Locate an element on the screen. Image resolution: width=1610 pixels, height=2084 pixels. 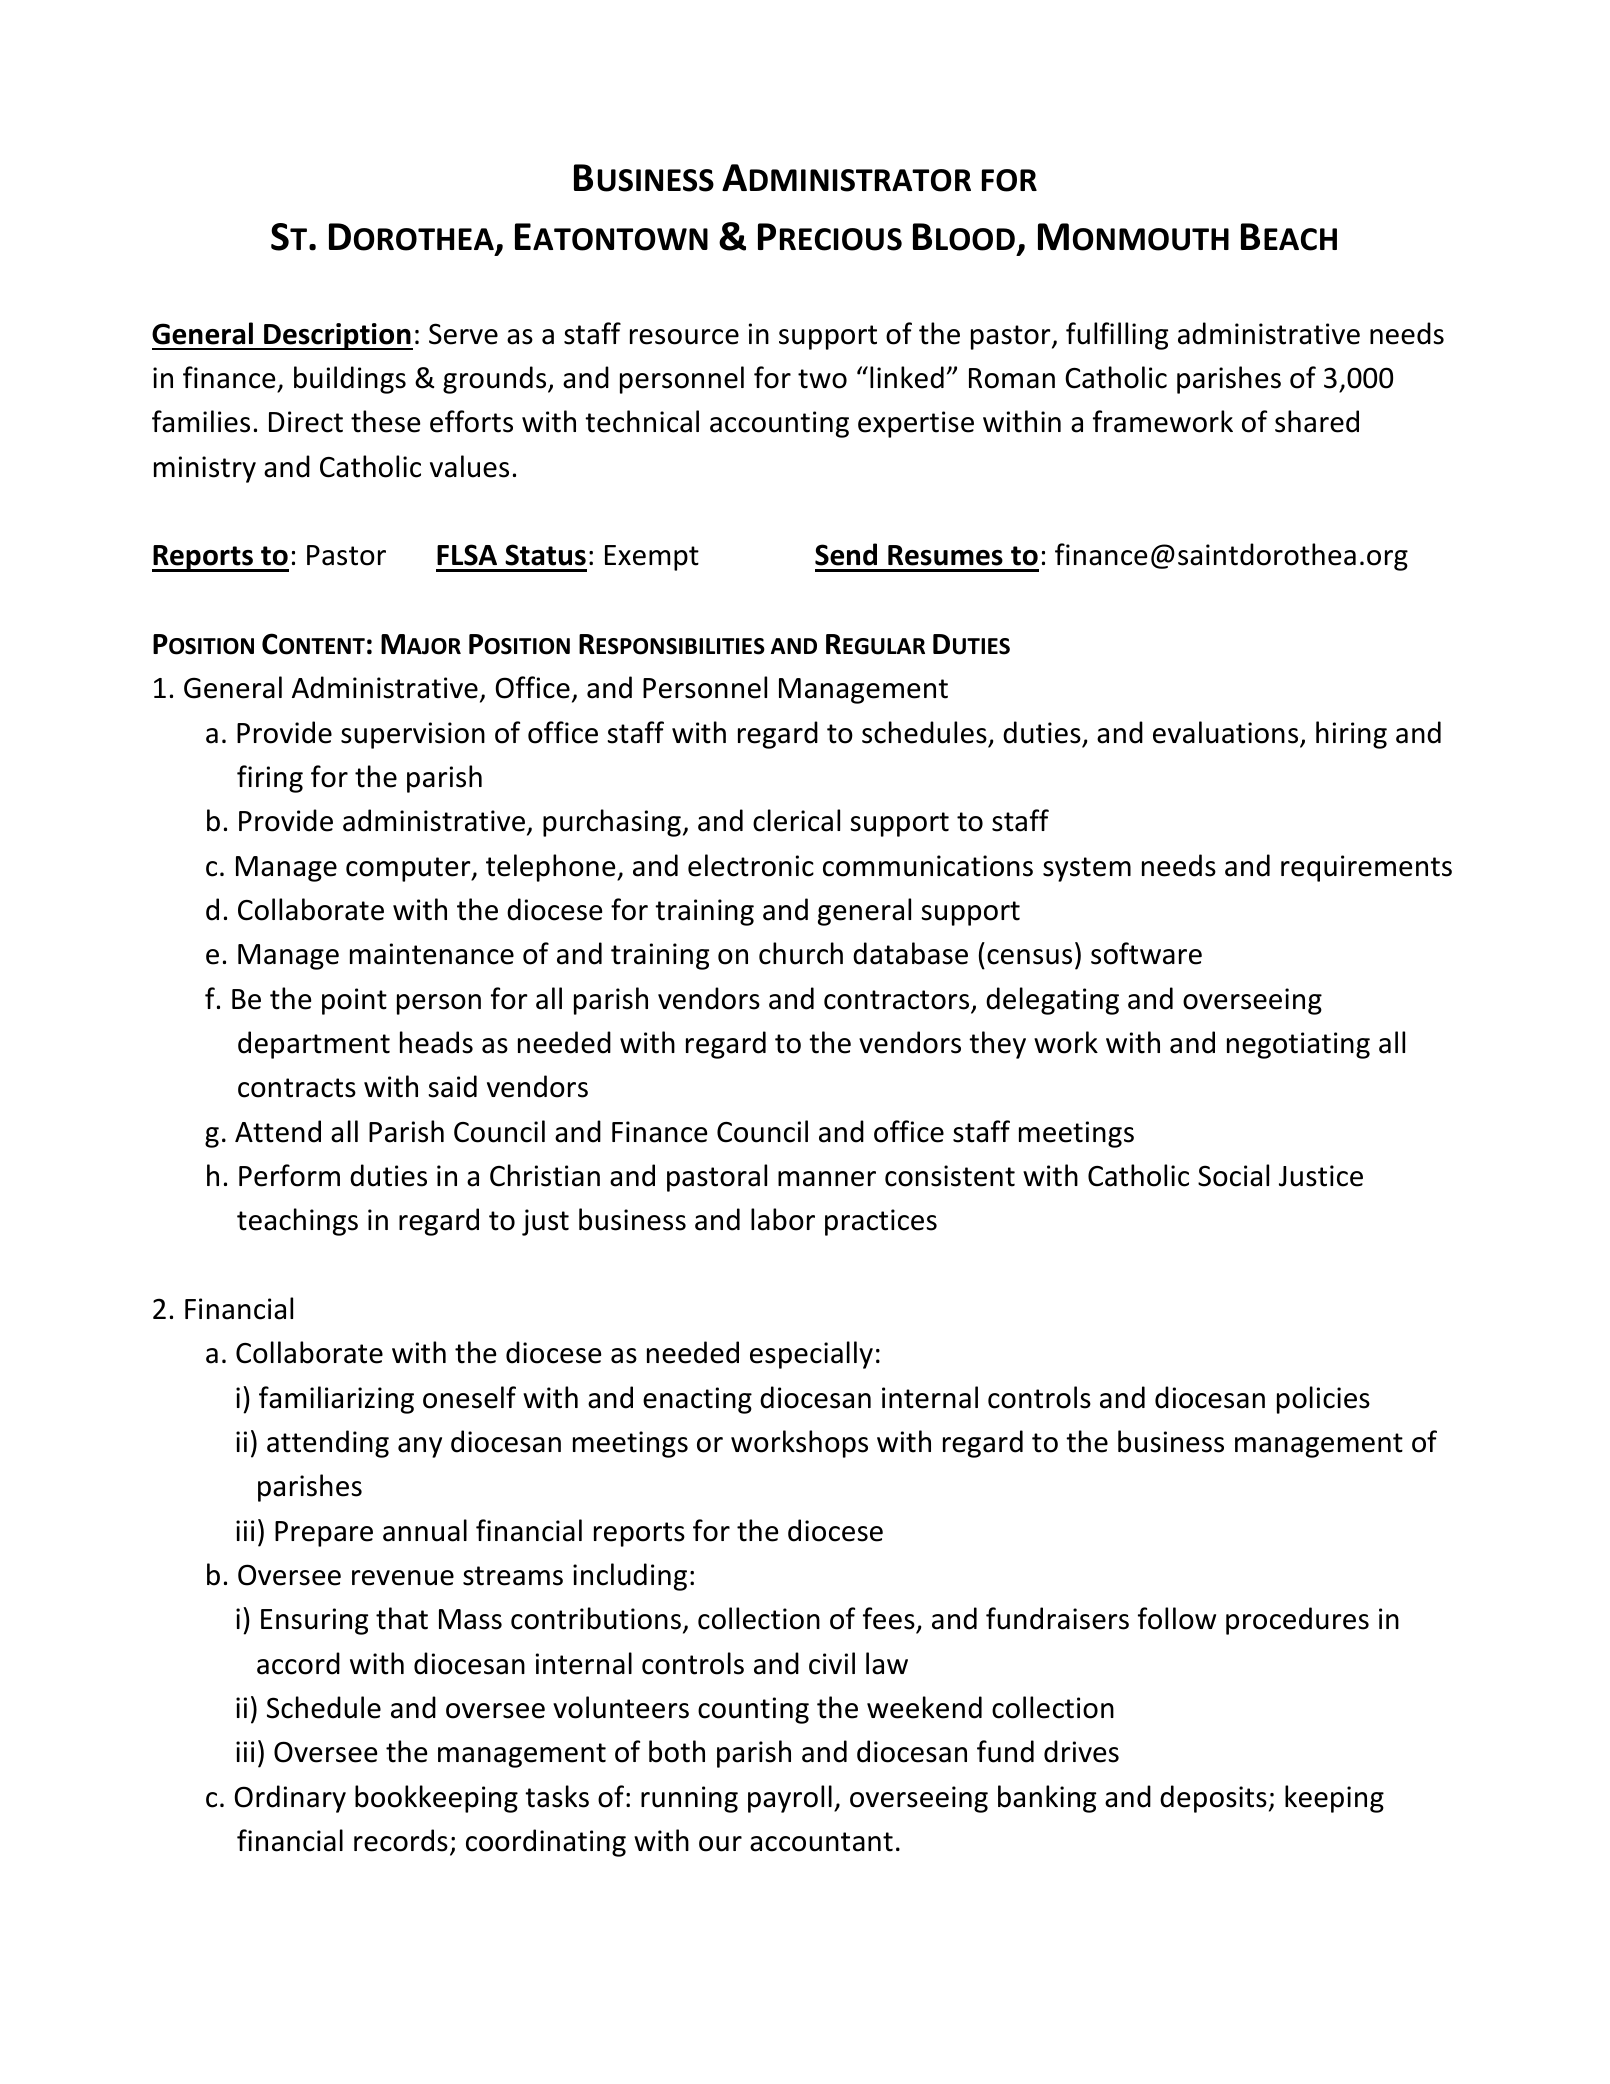
contracts is located at coordinates (297, 1088).
